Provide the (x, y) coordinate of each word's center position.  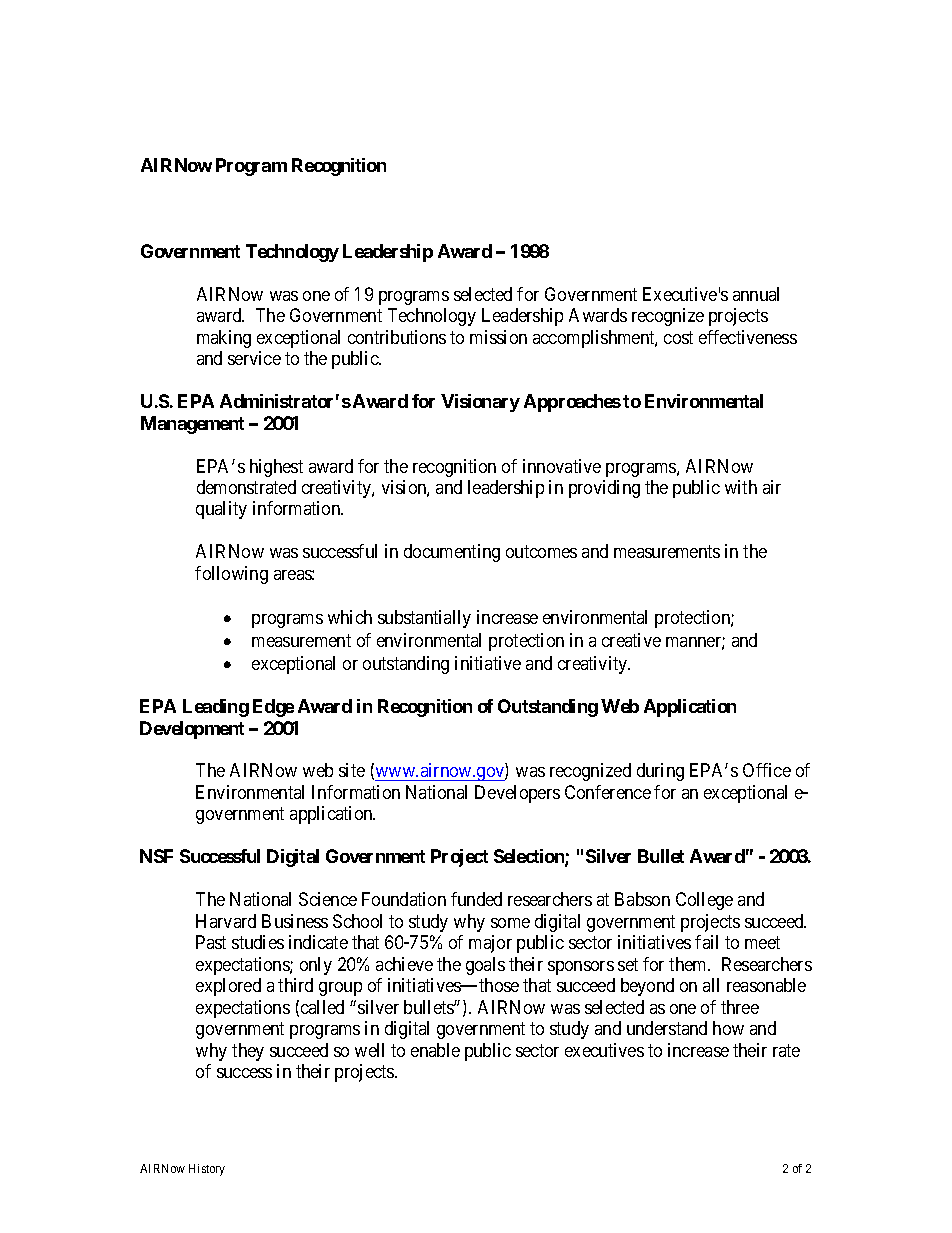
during (660, 772)
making (224, 339)
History (207, 1170)
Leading (216, 708)
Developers (517, 794)
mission (498, 337)
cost (678, 337)
